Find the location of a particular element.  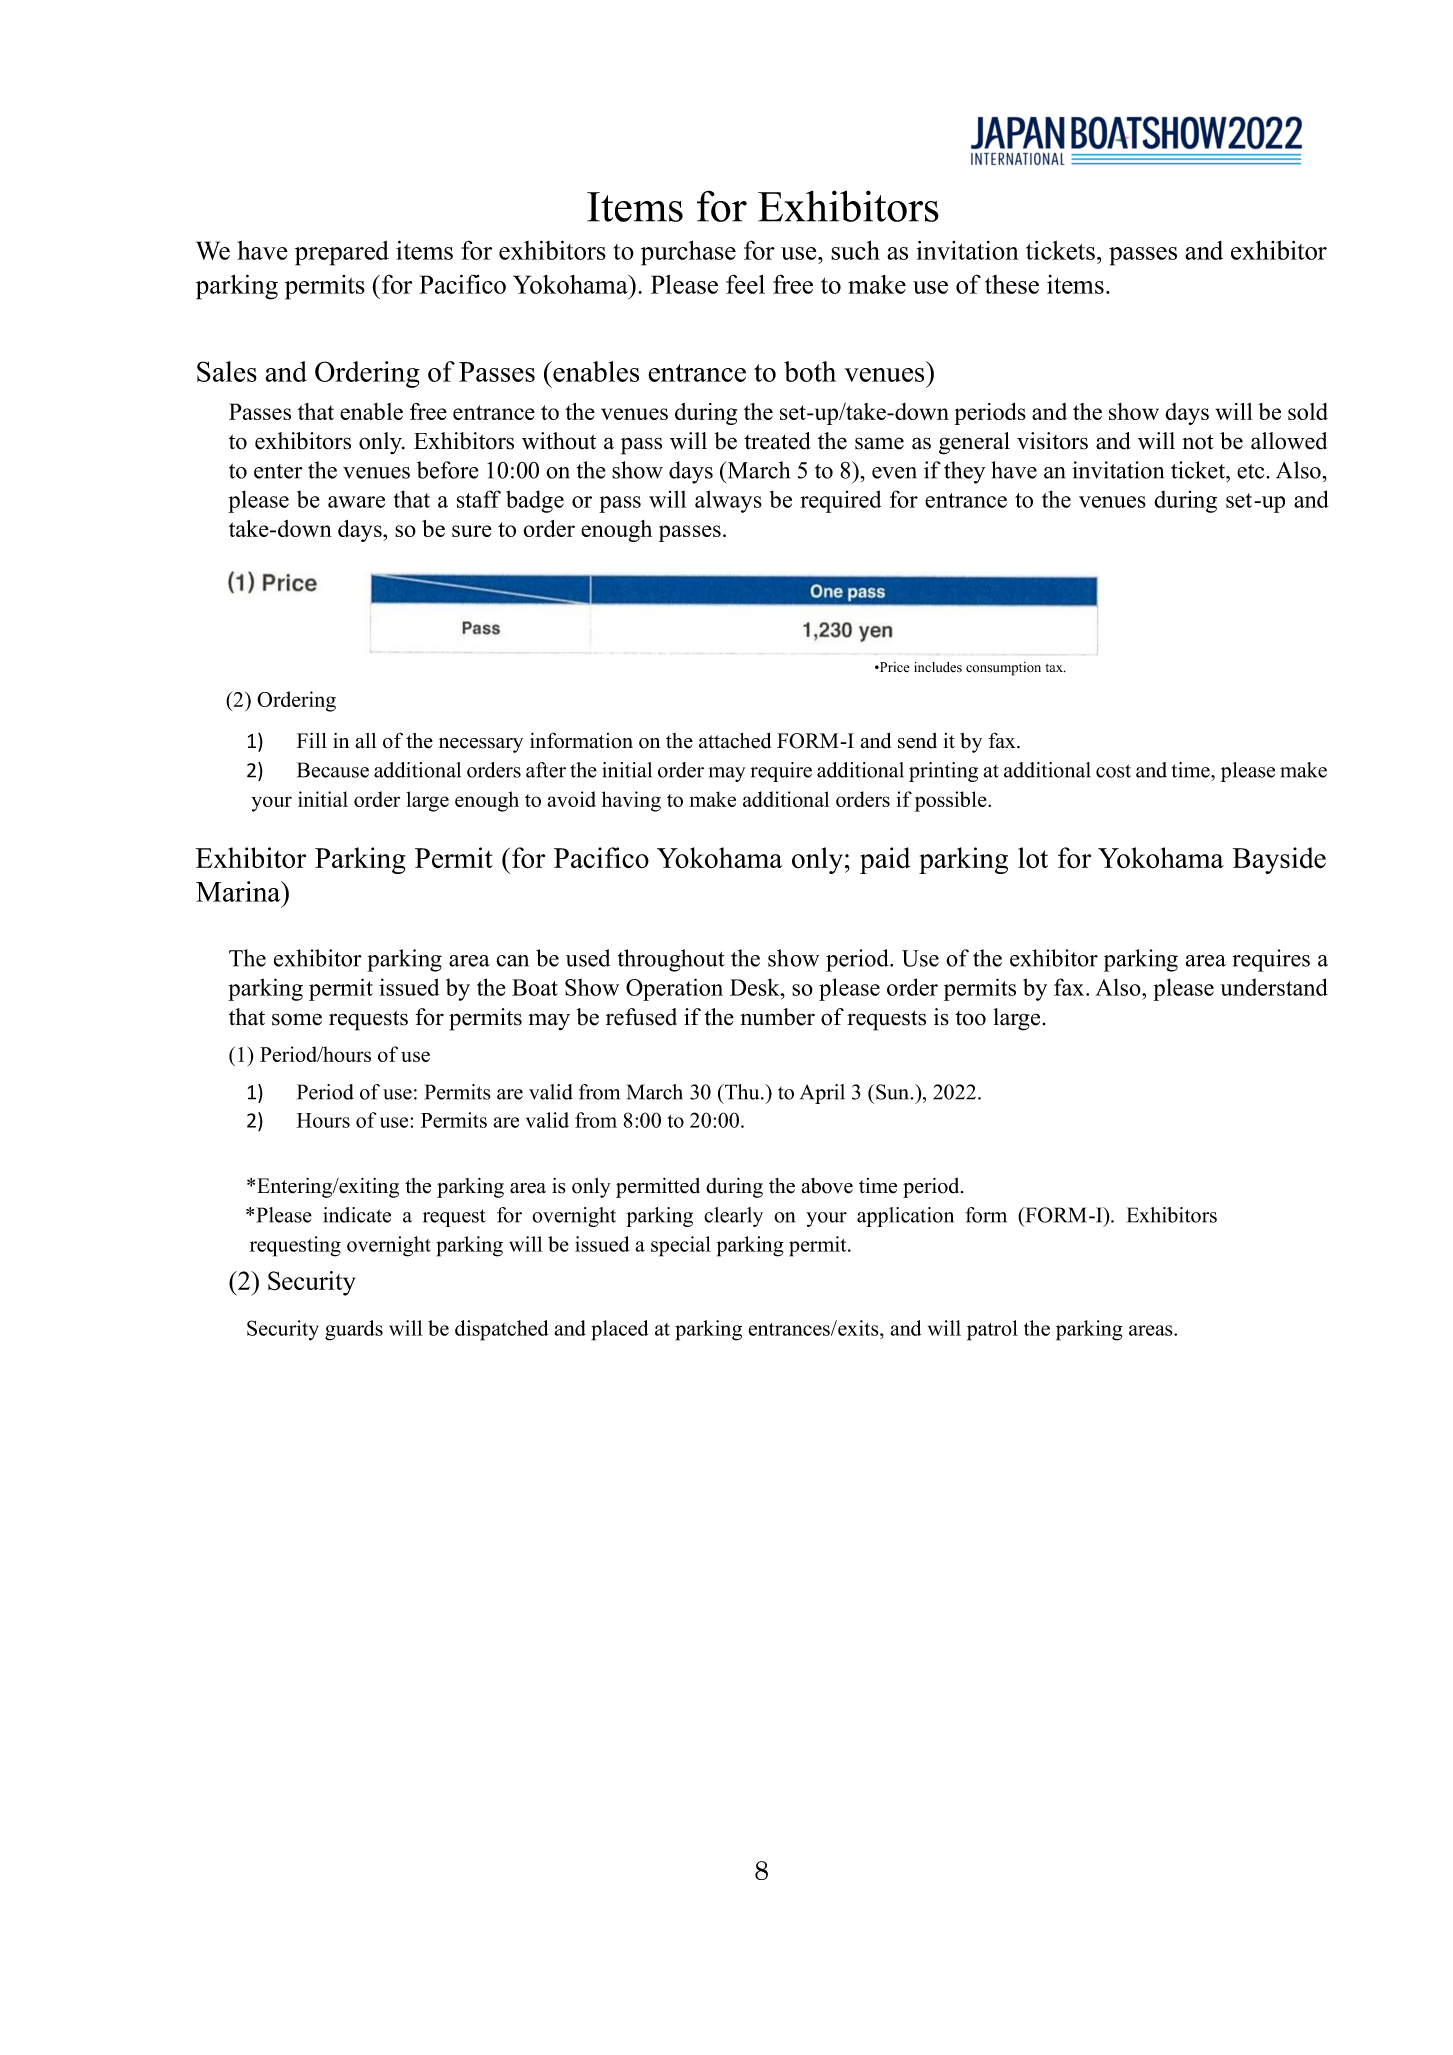

guards is located at coordinates (354, 1330).
